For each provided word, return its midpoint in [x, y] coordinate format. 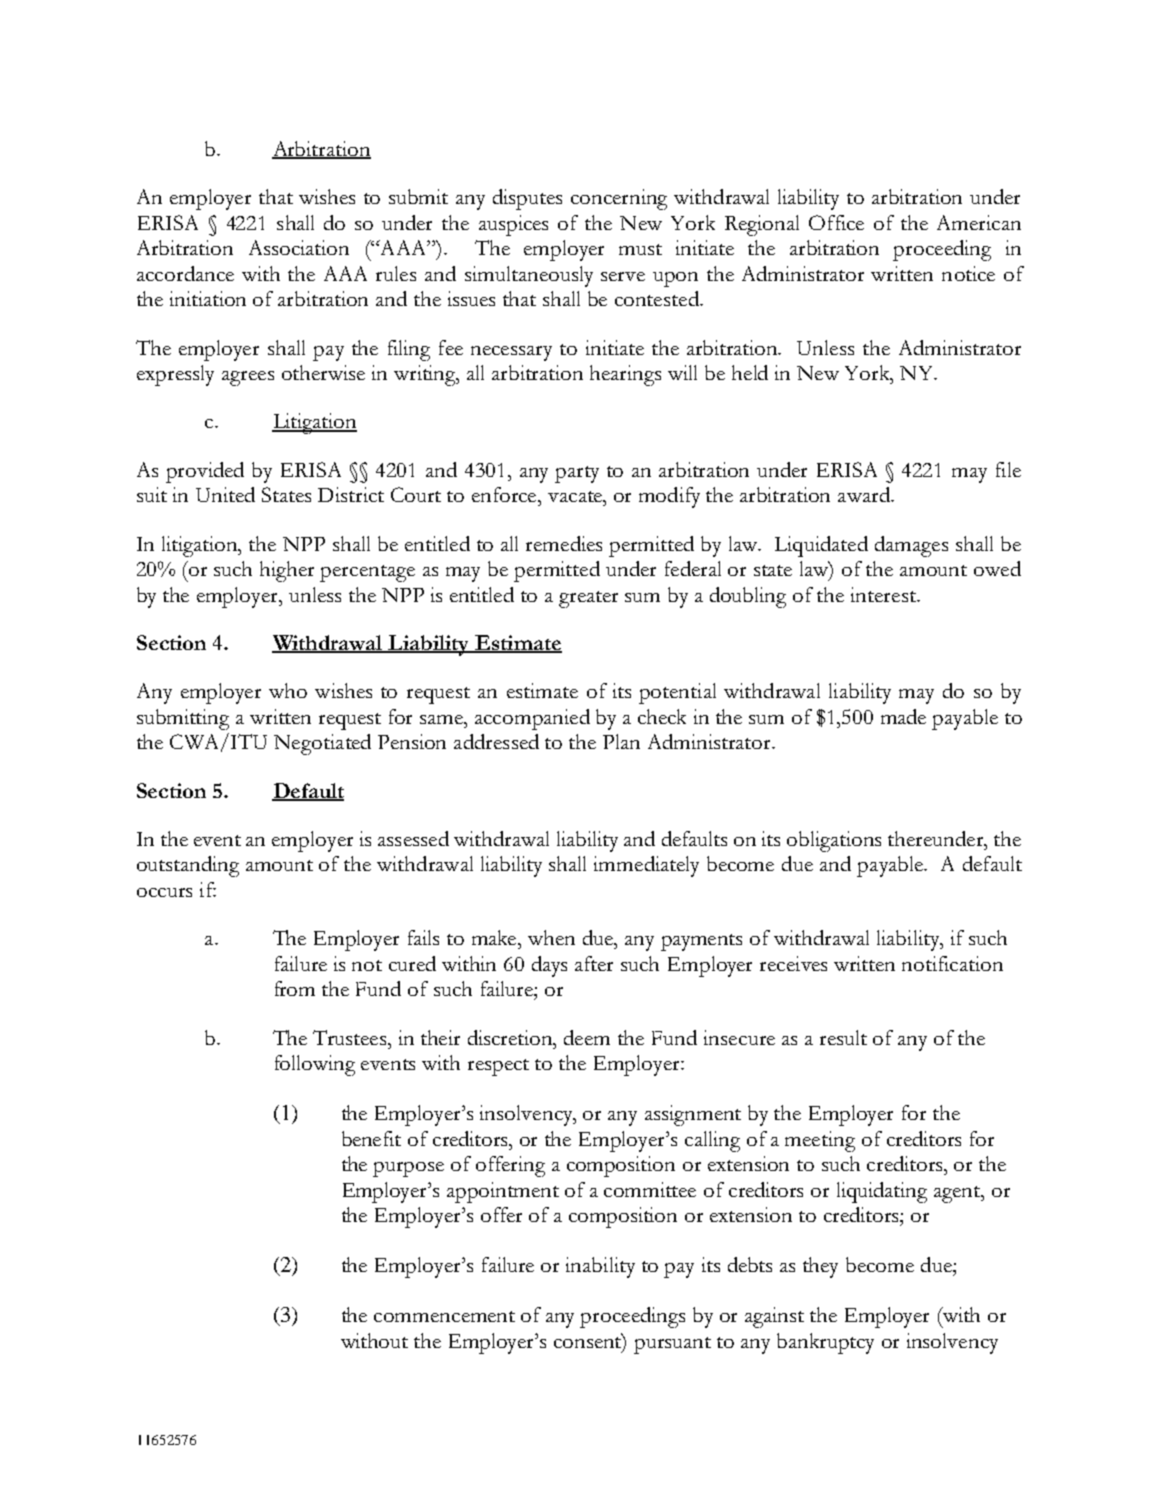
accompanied [532, 719]
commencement [444, 1316]
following [315, 1065]
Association [299, 247]
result [843, 1037]
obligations [834, 841]
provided [205, 472]
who [288, 690]
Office [836, 222]
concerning [619, 199]
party [577, 474]
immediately [646, 866]
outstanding [188, 866]
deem [587, 1037]
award [865, 494]
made [903, 716]
